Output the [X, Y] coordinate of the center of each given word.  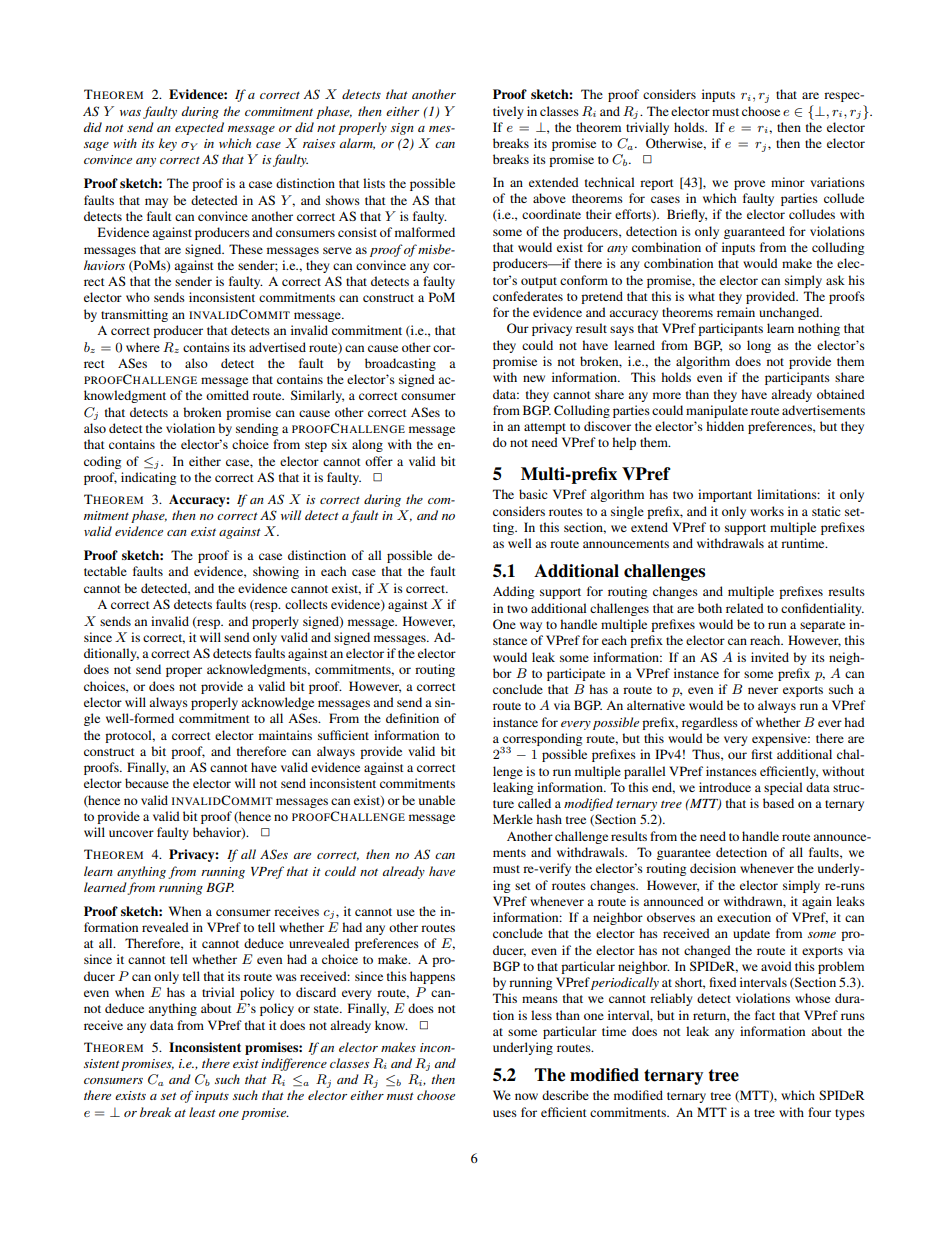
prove [749, 185]
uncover [131, 833]
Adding [513, 592]
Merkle [513, 819]
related [745, 608]
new [534, 378]
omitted [227, 395]
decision [713, 868]
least [202, 1112]
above [549, 198]
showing [276, 572]
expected [199, 128]
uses [505, 1113]
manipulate [717, 411]
